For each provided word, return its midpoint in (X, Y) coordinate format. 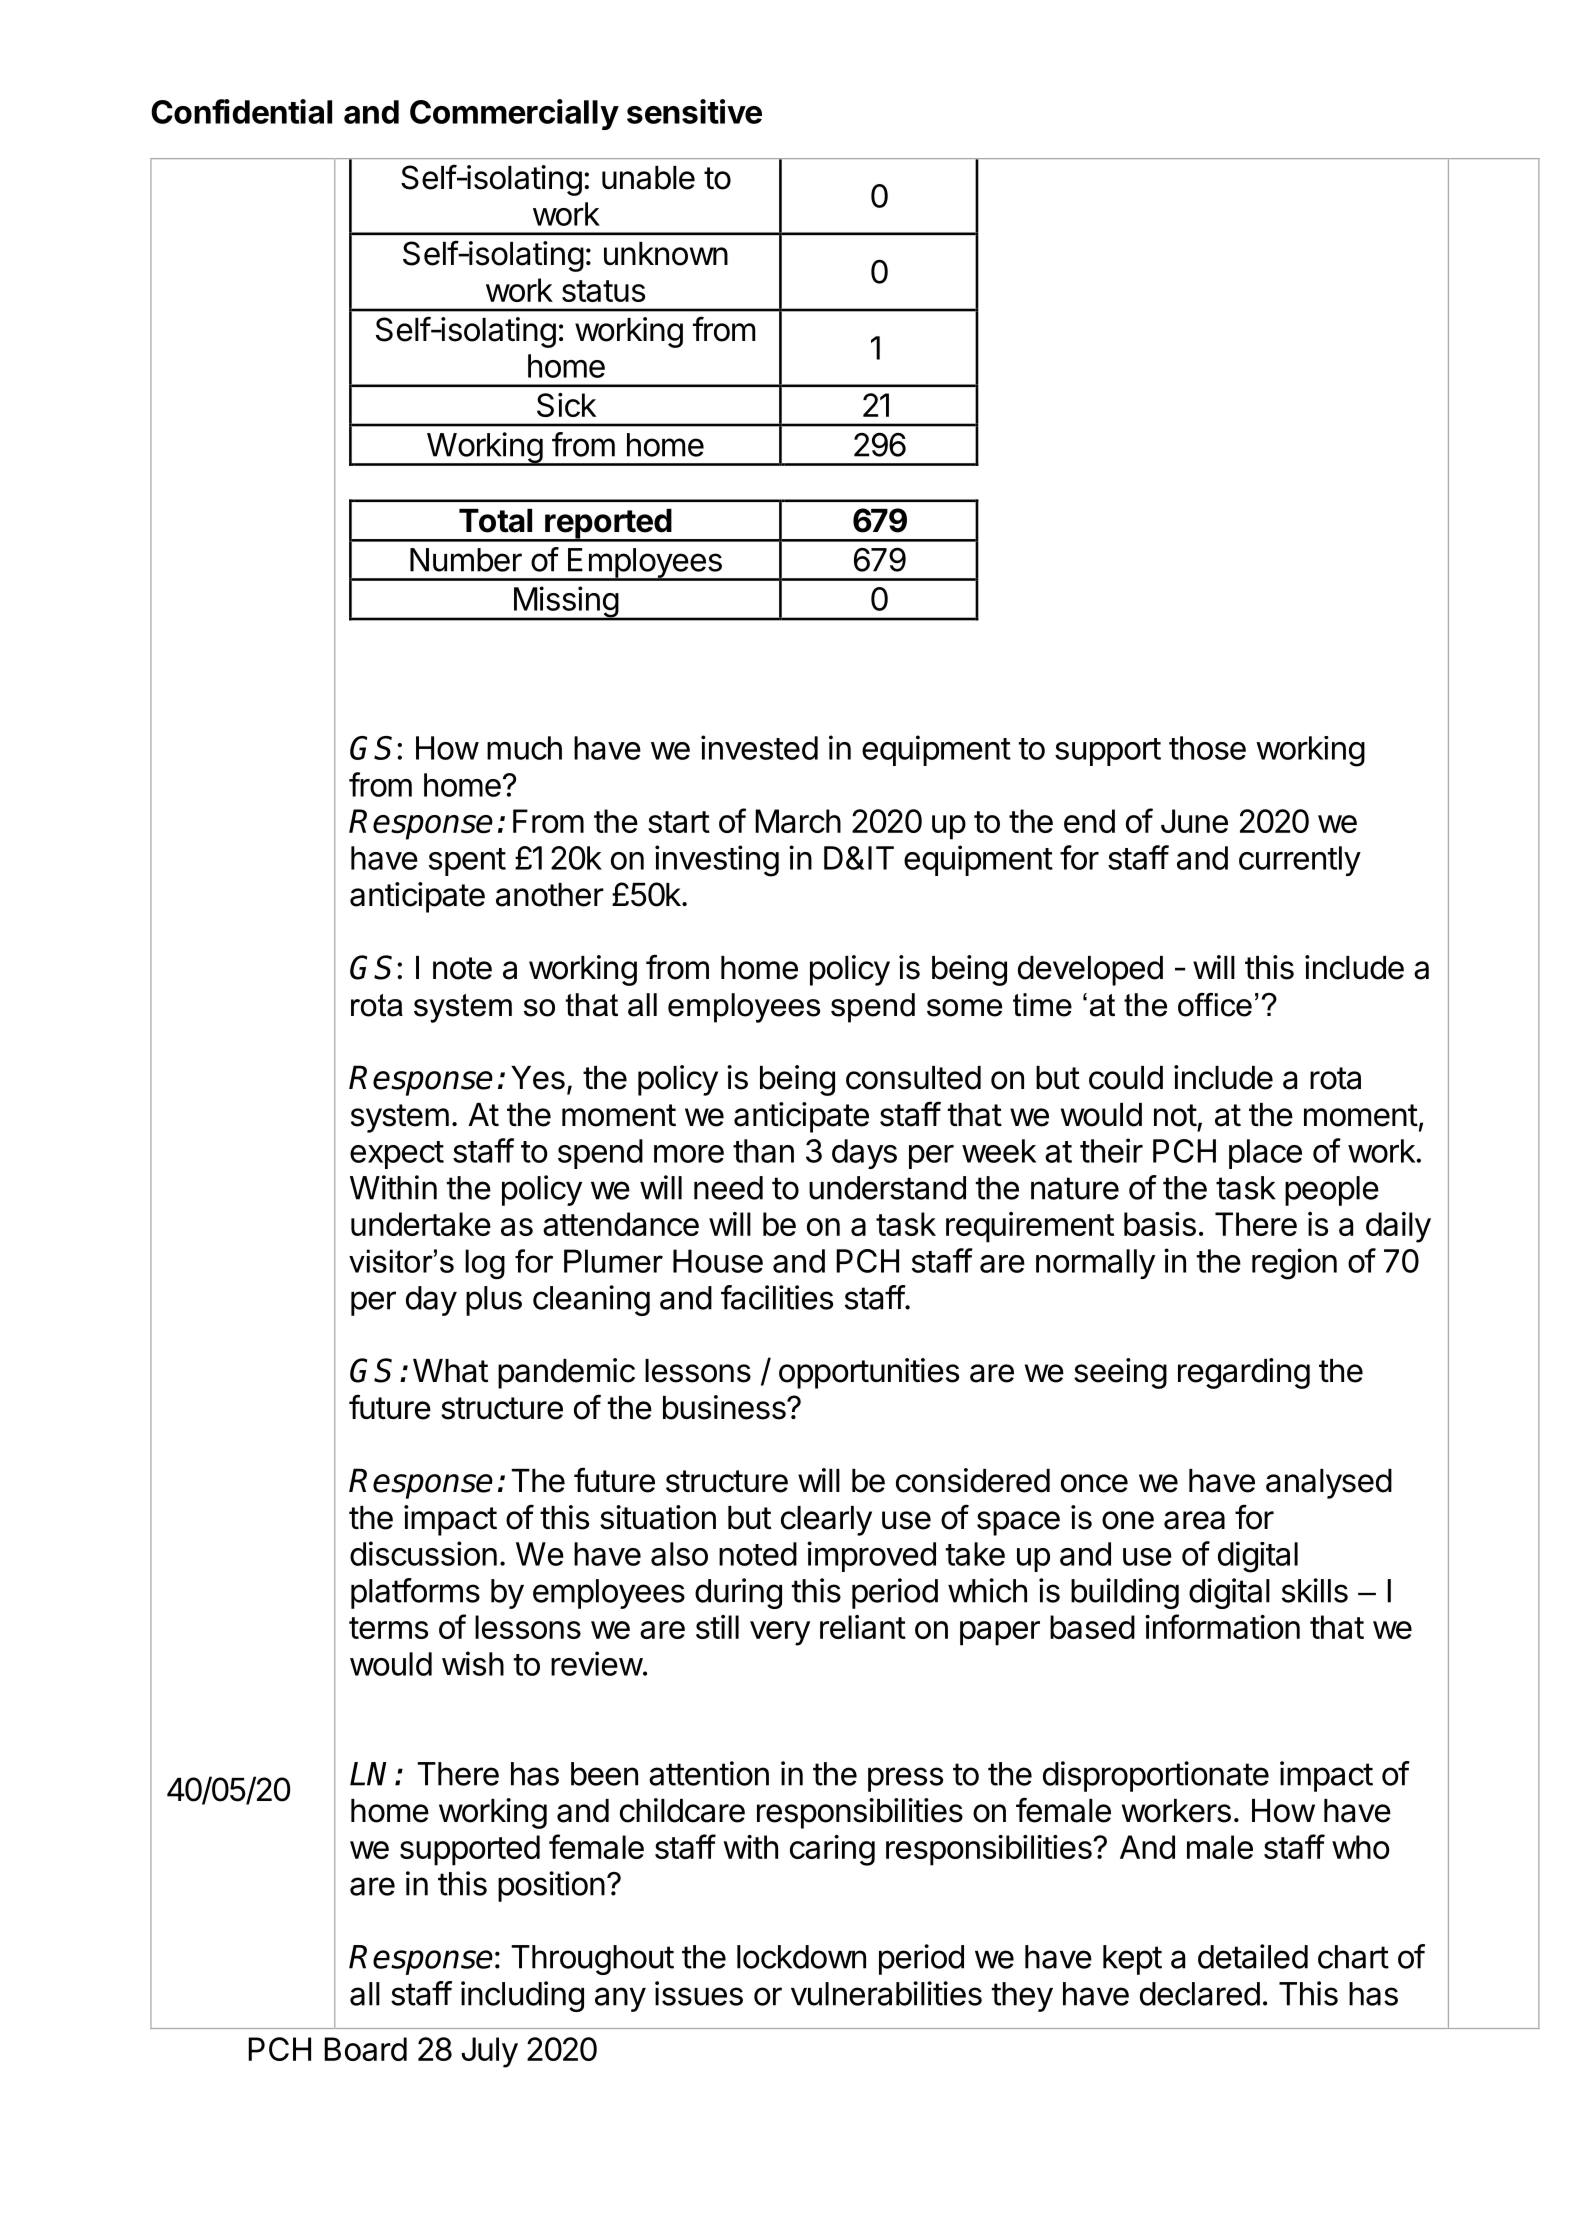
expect (397, 1155)
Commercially (514, 114)
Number (466, 560)
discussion (423, 1553)
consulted (913, 1078)
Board (365, 2049)
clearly (826, 1521)
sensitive (694, 111)
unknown (666, 254)
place (1265, 1154)
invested (759, 747)
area (1194, 1520)
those (1207, 748)
